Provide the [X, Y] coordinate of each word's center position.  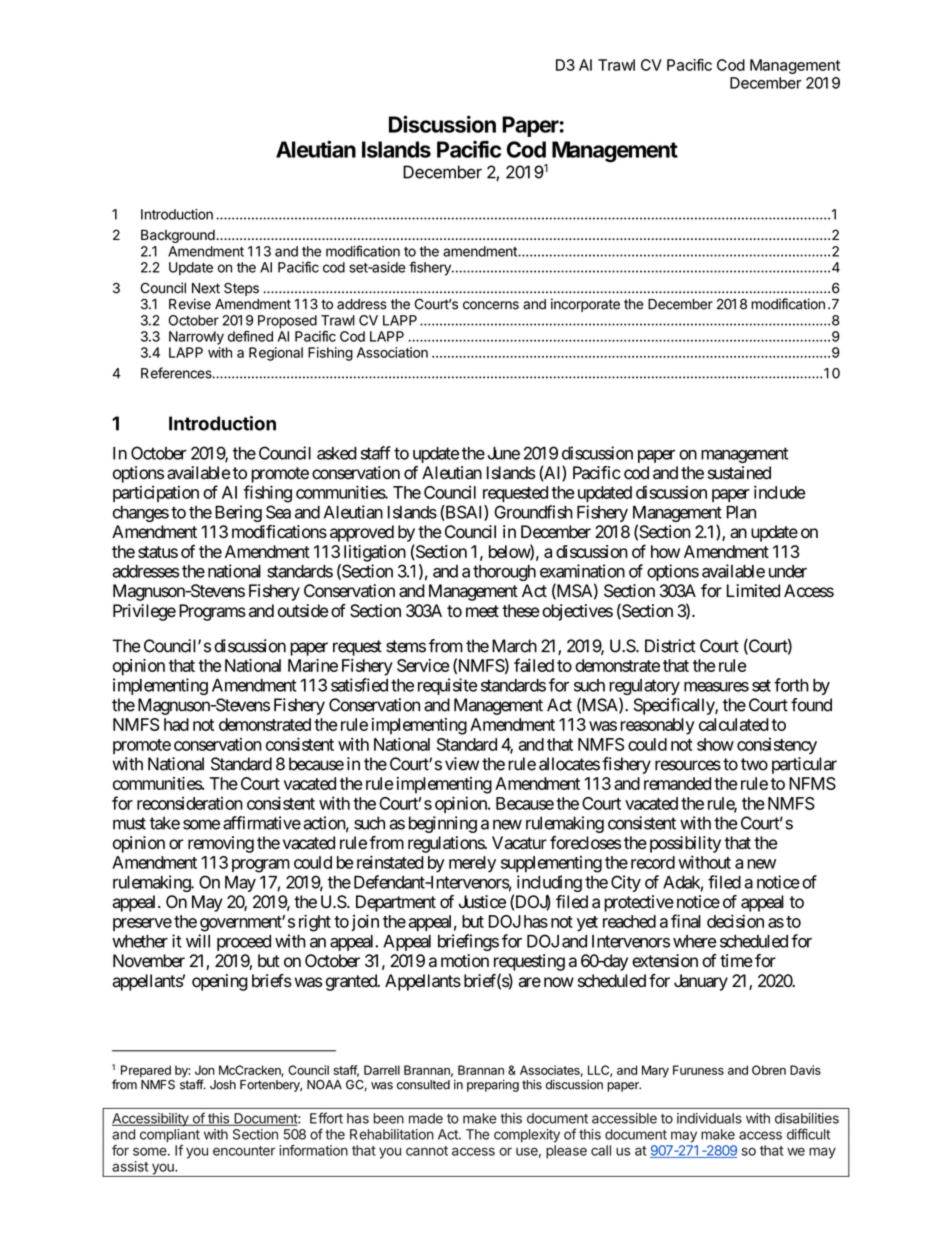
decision [735, 921]
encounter [244, 1151]
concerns [491, 305]
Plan [741, 512]
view [462, 764]
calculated [734, 724]
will [198, 941]
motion [465, 961]
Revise [190, 304]
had [176, 724]
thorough [504, 573]
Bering [238, 513]
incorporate [585, 305]
